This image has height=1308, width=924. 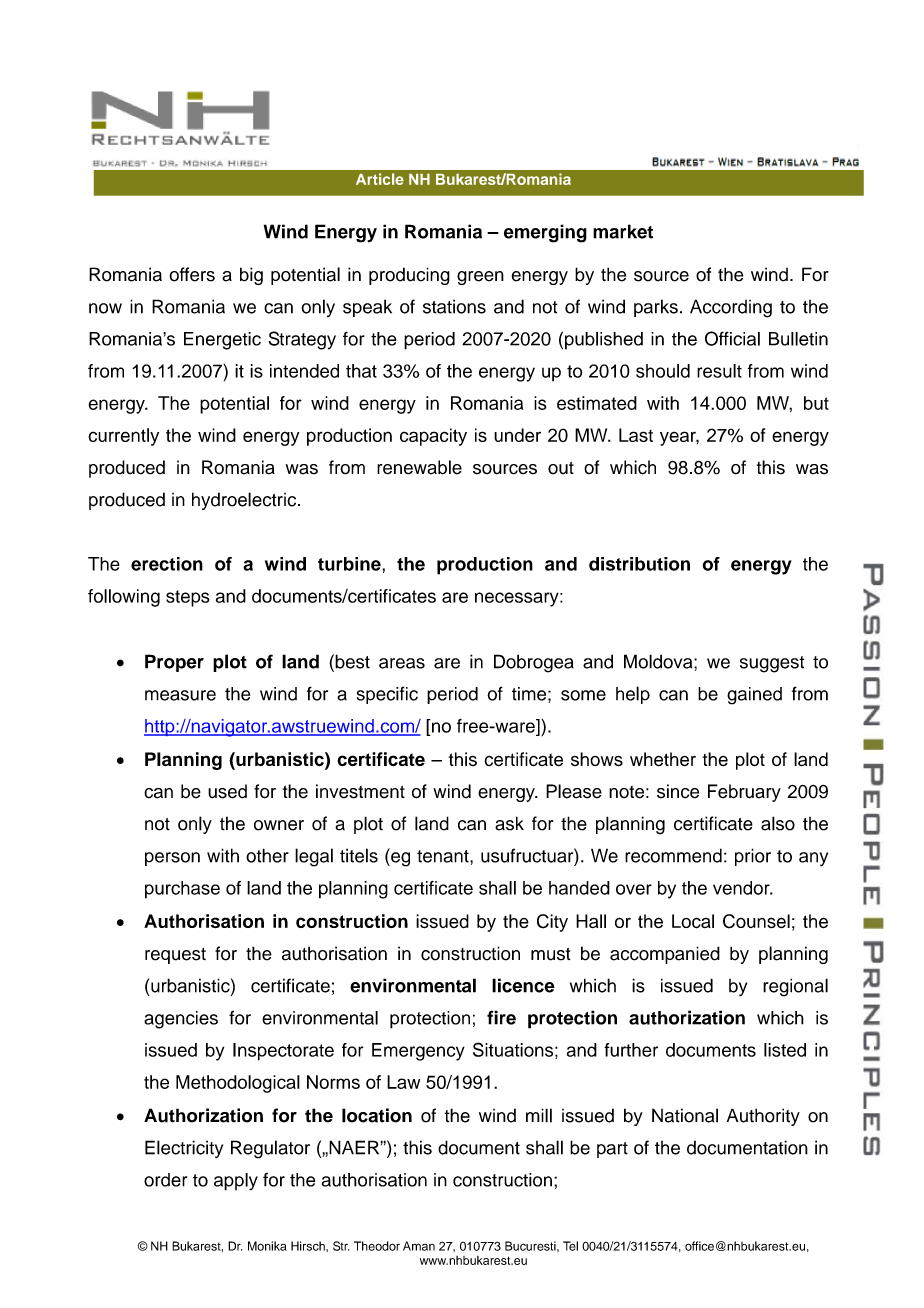 What do you see at coordinates (180, 695) in the image?
I see `measure` at bounding box center [180, 695].
